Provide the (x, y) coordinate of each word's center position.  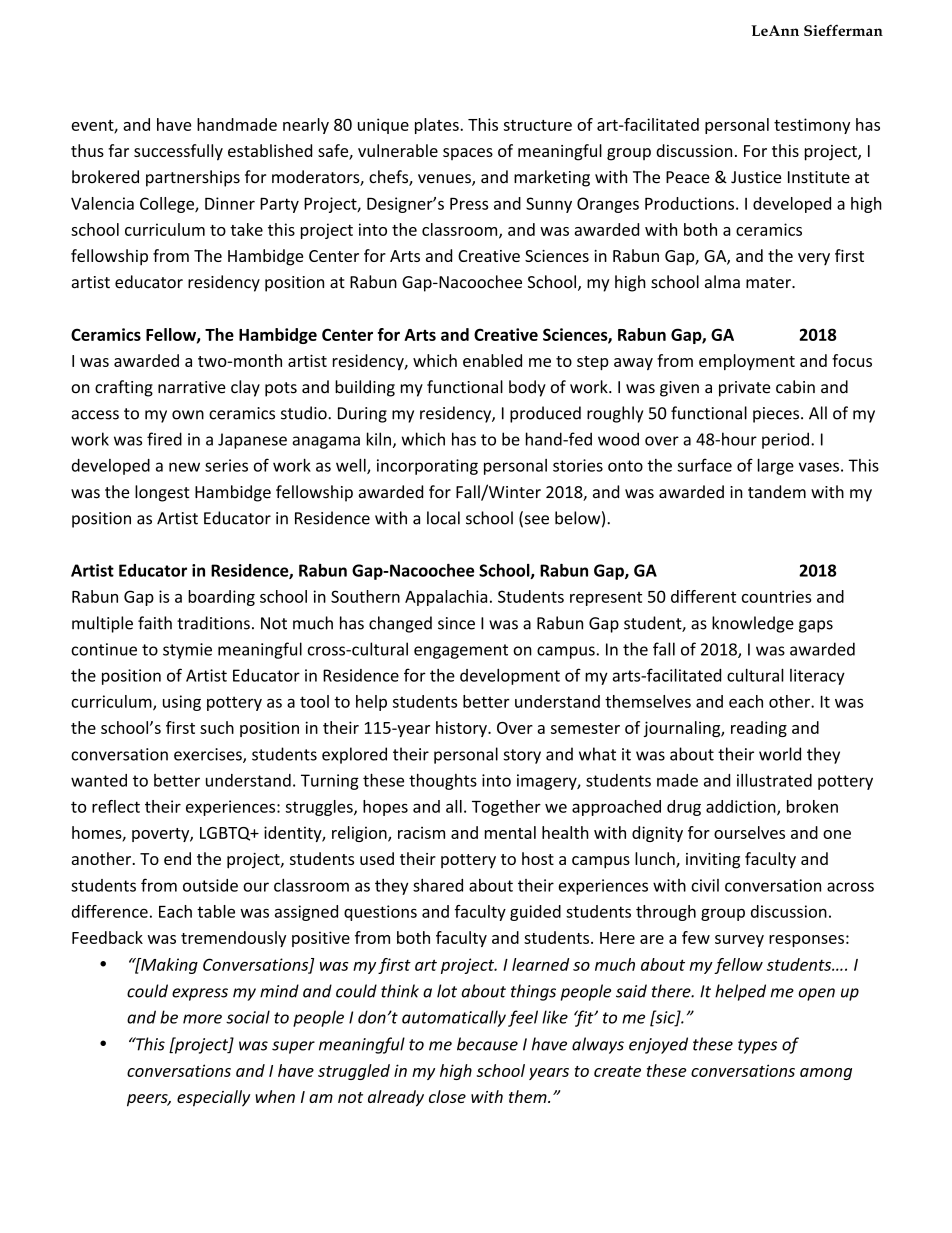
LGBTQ (226, 834)
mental (510, 832)
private (744, 389)
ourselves (749, 832)
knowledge (753, 624)
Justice (756, 177)
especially (213, 1098)
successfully (178, 152)
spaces (468, 154)
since (456, 623)
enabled (492, 360)
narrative (192, 387)
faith (155, 623)
